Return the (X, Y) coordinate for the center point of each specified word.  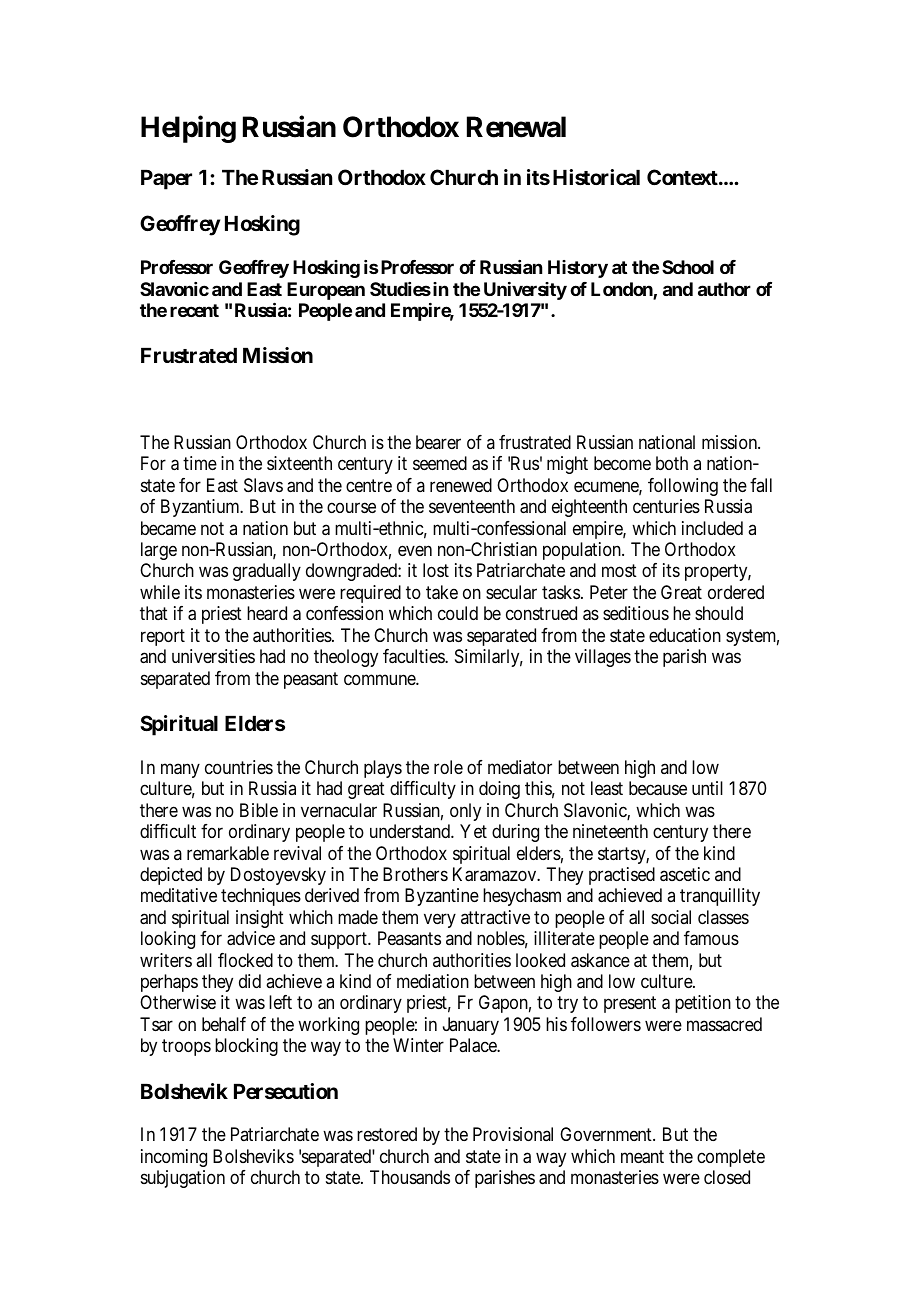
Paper (166, 180)
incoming (174, 1158)
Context (683, 177)
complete (731, 1158)
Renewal (516, 127)
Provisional (513, 1134)
